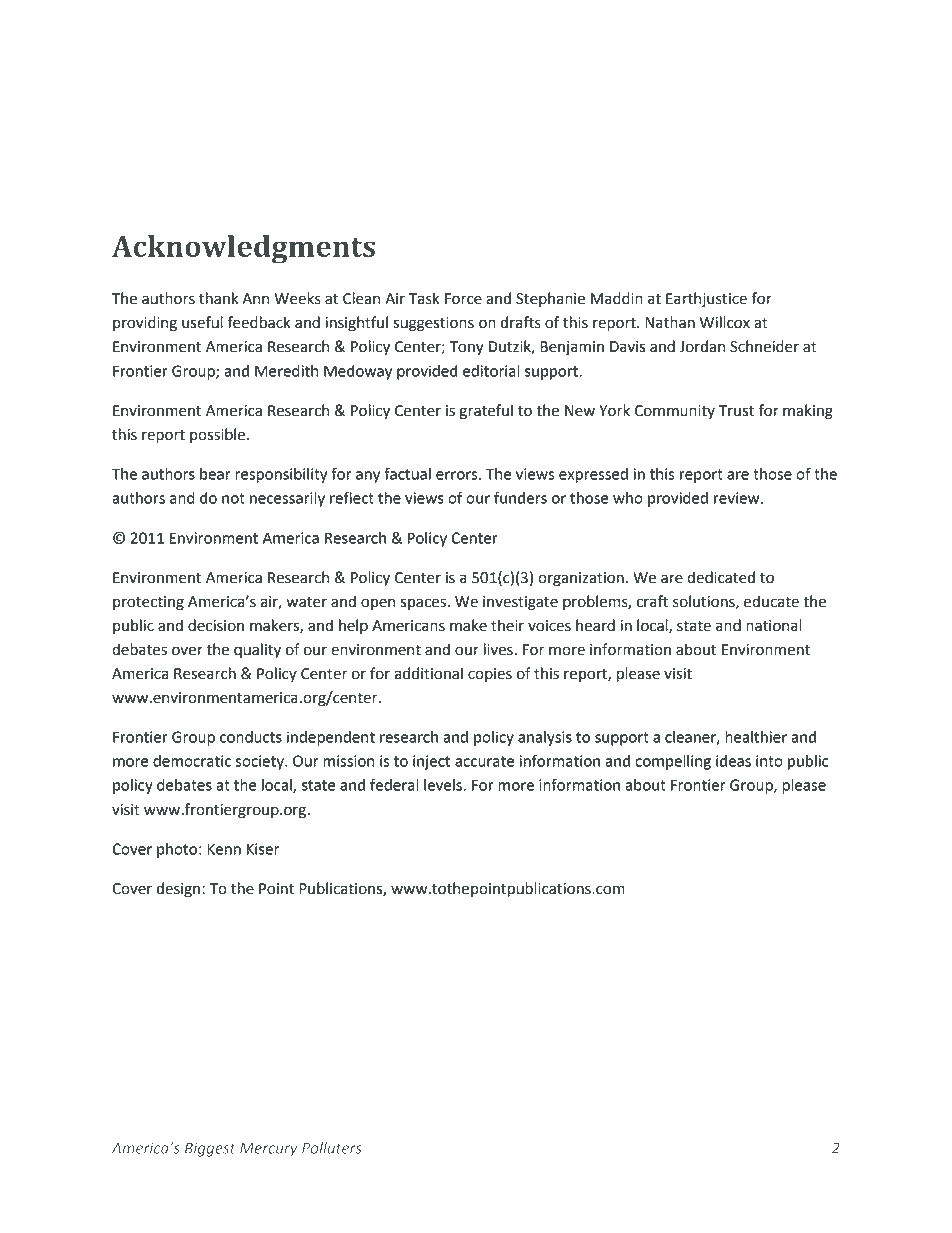  I want to click on thank, so click(218, 298).
